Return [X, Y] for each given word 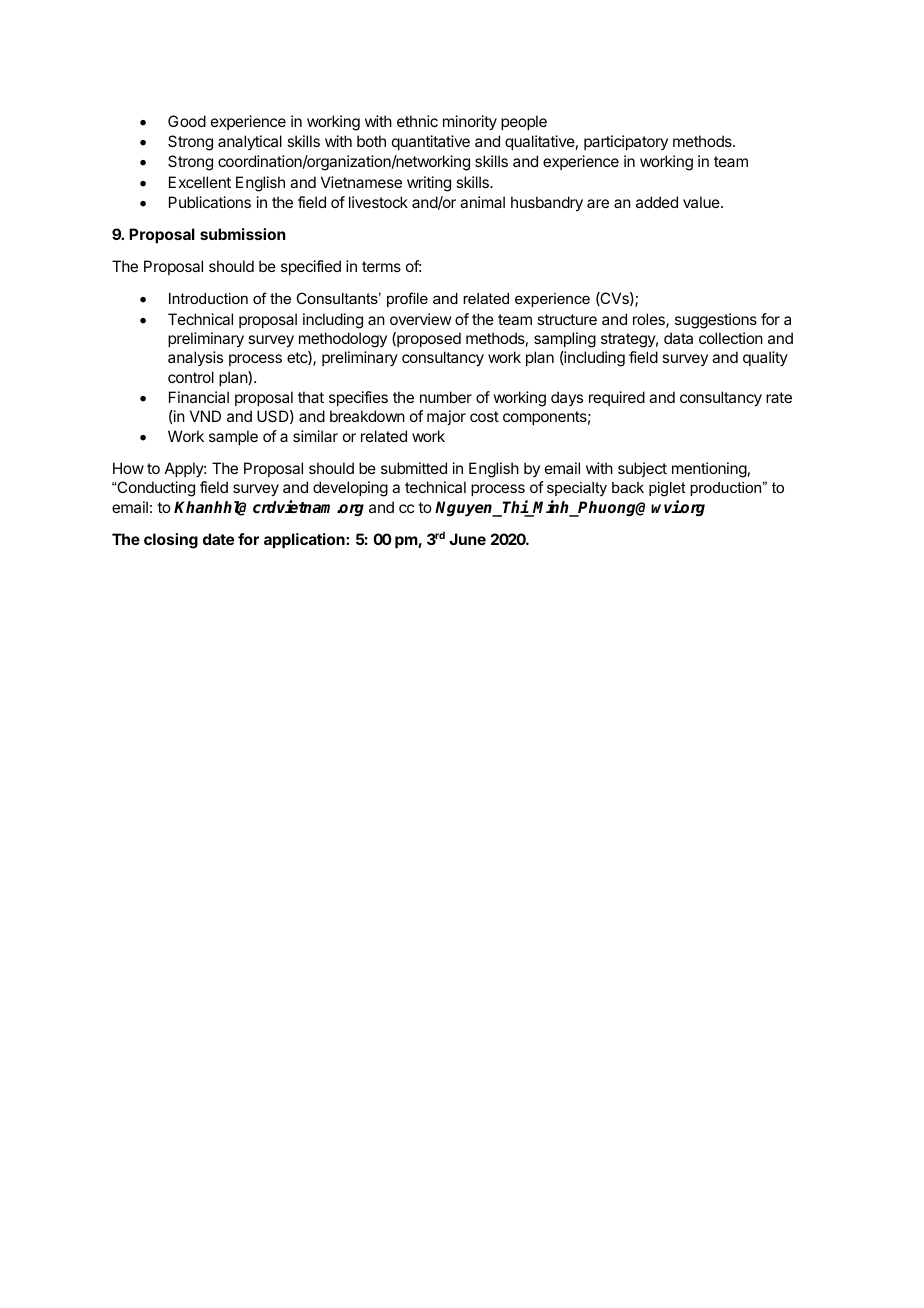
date [218, 539]
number [446, 397]
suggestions [716, 321]
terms [381, 266]
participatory [626, 142]
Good [187, 121]
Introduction [208, 298]
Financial [199, 397]
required [617, 398]
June [467, 539]
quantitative [431, 142]
